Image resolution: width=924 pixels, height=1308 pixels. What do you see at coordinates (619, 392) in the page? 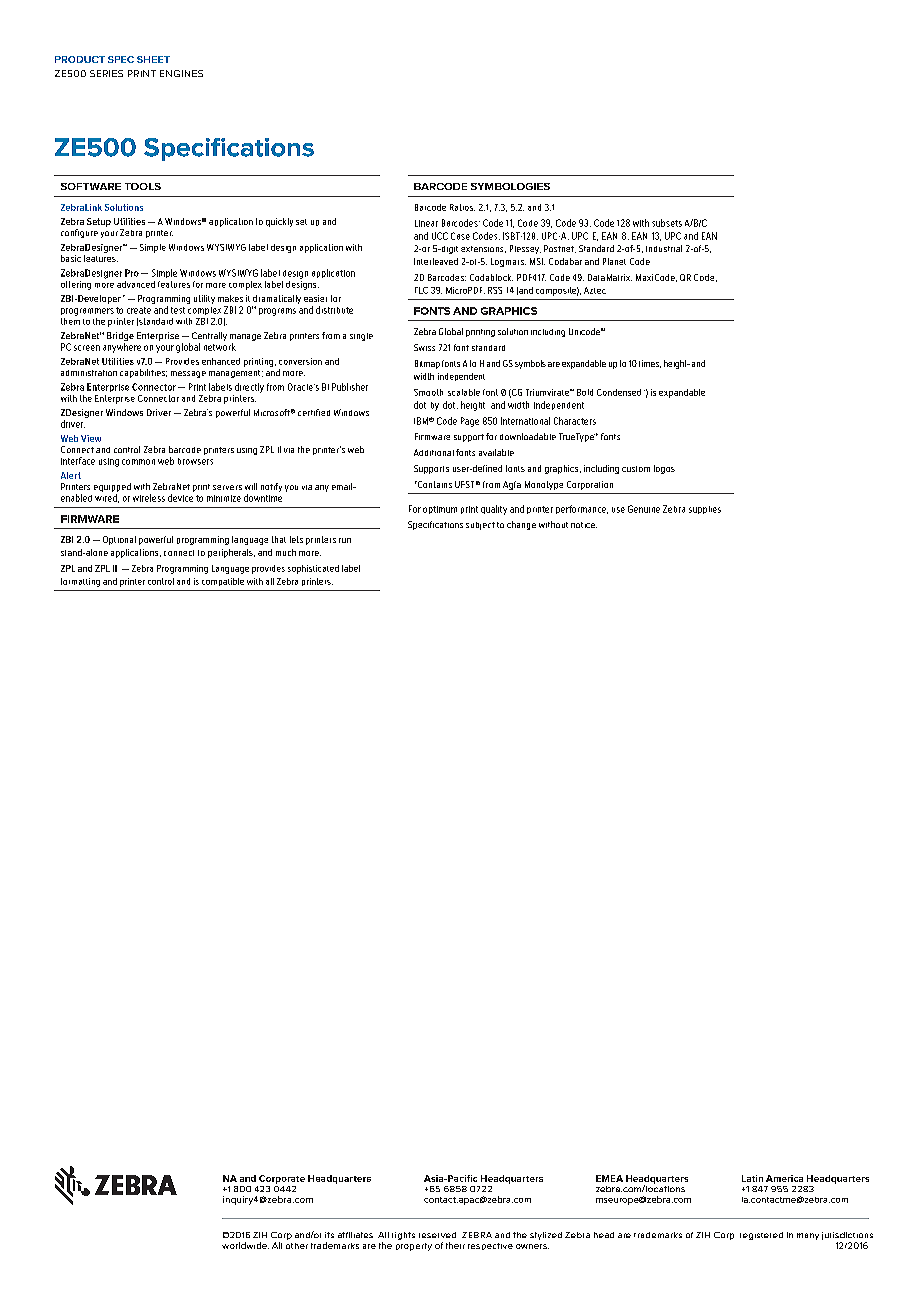
I see `Condensed` at bounding box center [619, 392].
